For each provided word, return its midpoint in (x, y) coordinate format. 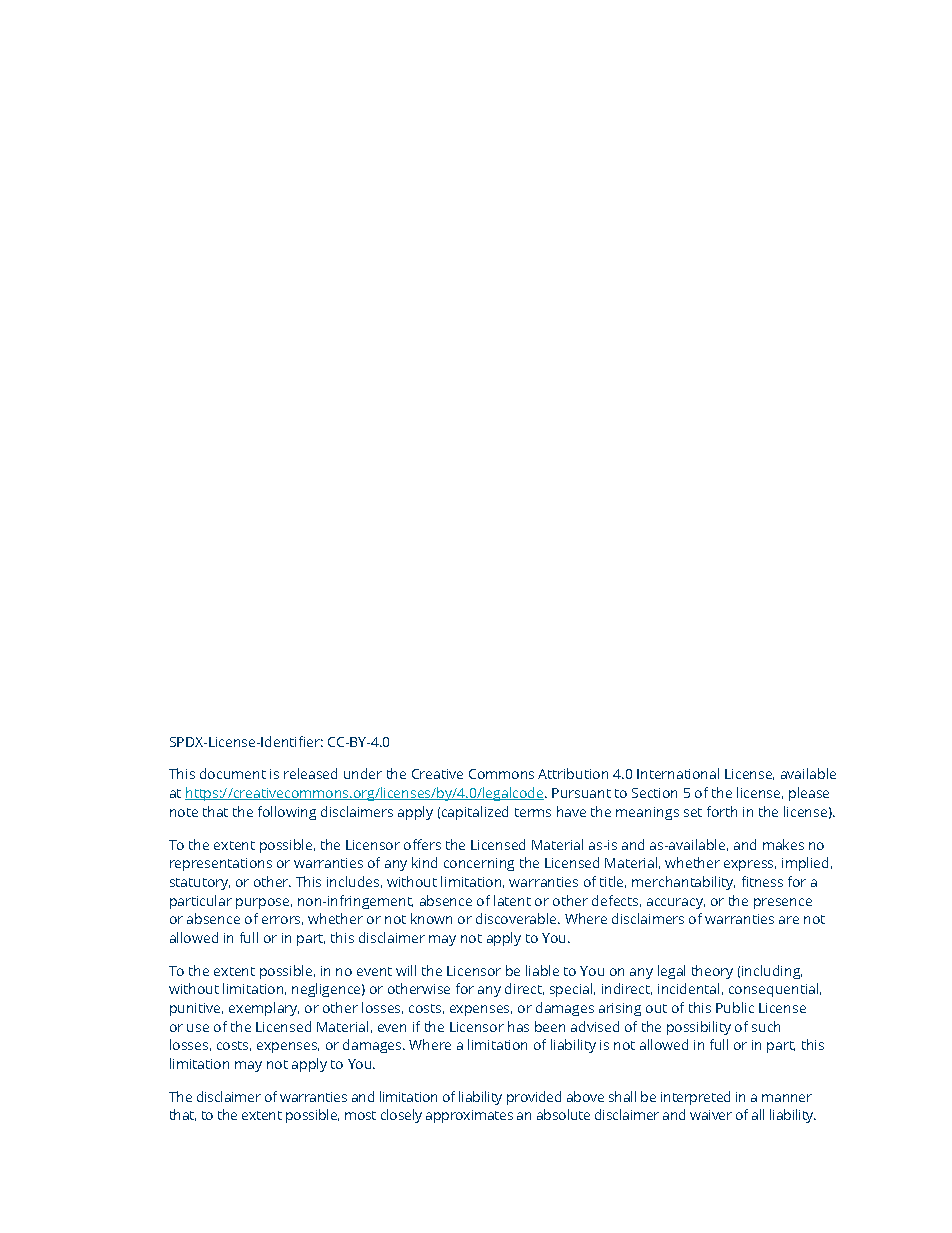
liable (542, 970)
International (678, 773)
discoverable (517, 918)
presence (783, 903)
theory (712, 972)
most (360, 1115)
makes (783, 844)
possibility (699, 1028)
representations (221, 864)
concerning (479, 864)
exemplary (264, 1009)
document (233, 773)
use (198, 1028)
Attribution (573, 773)
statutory (200, 884)
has (518, 1026)
